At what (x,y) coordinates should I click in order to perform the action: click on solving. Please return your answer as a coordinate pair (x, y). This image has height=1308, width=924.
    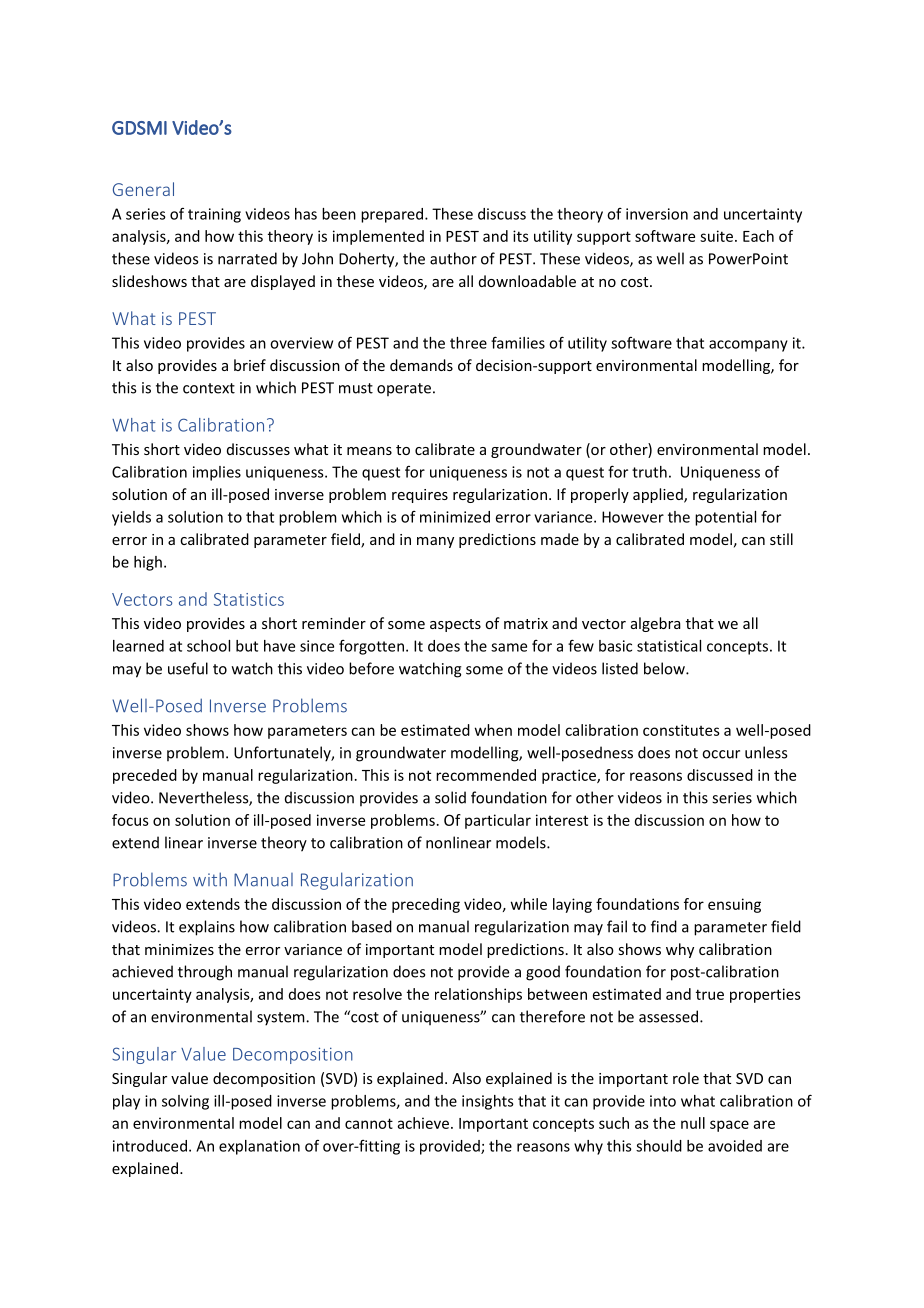
    Looking at the image, I should click on (185, 1102).
